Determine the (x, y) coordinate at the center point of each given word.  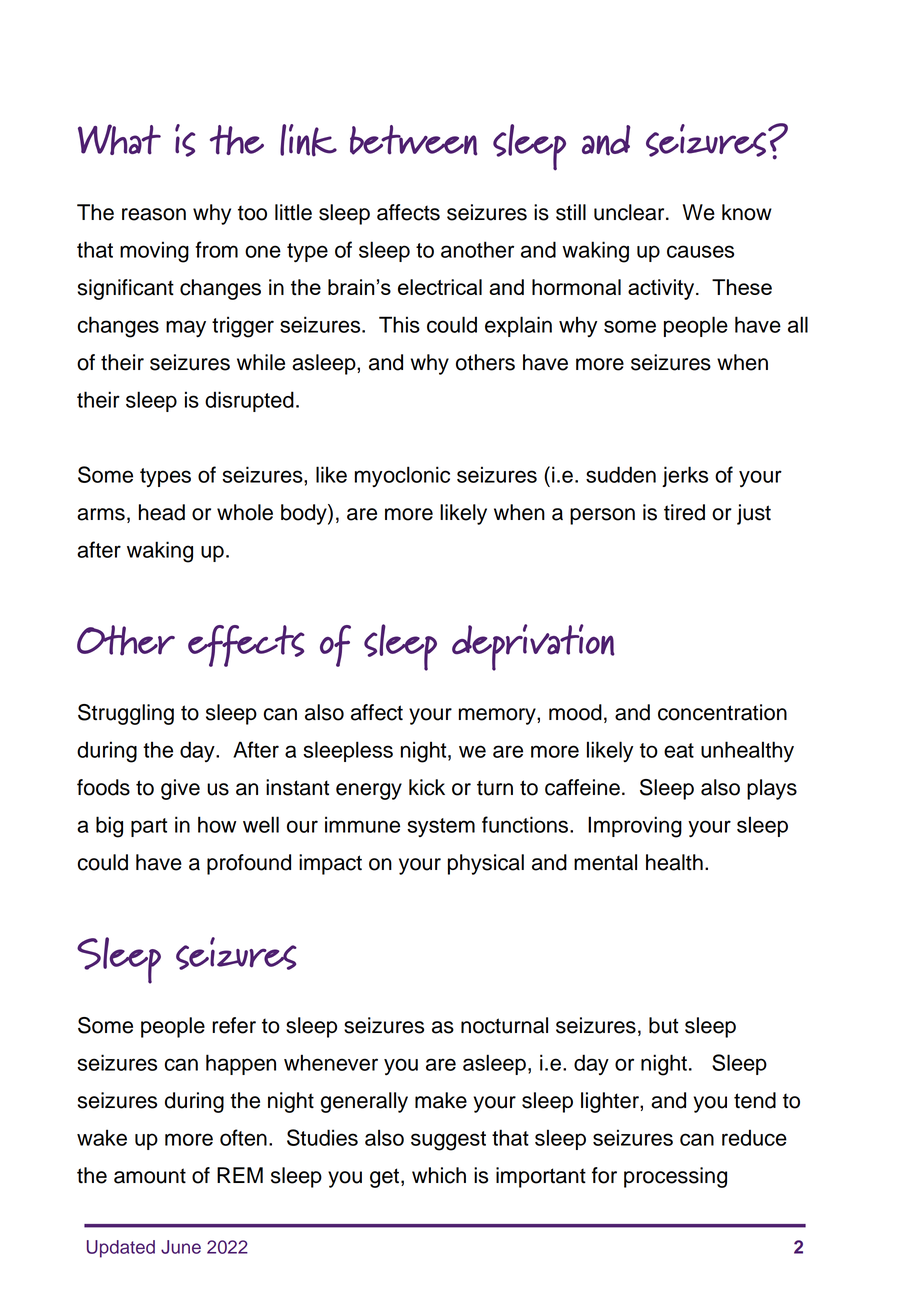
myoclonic (402, 476)
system (441, 827)
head (162, 512)
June (181, 1247)
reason (154, 214)
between (413, 140)
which (439, 1175)
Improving (635, 827)
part (149, 827)
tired (684, 512)
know (747, 212)
